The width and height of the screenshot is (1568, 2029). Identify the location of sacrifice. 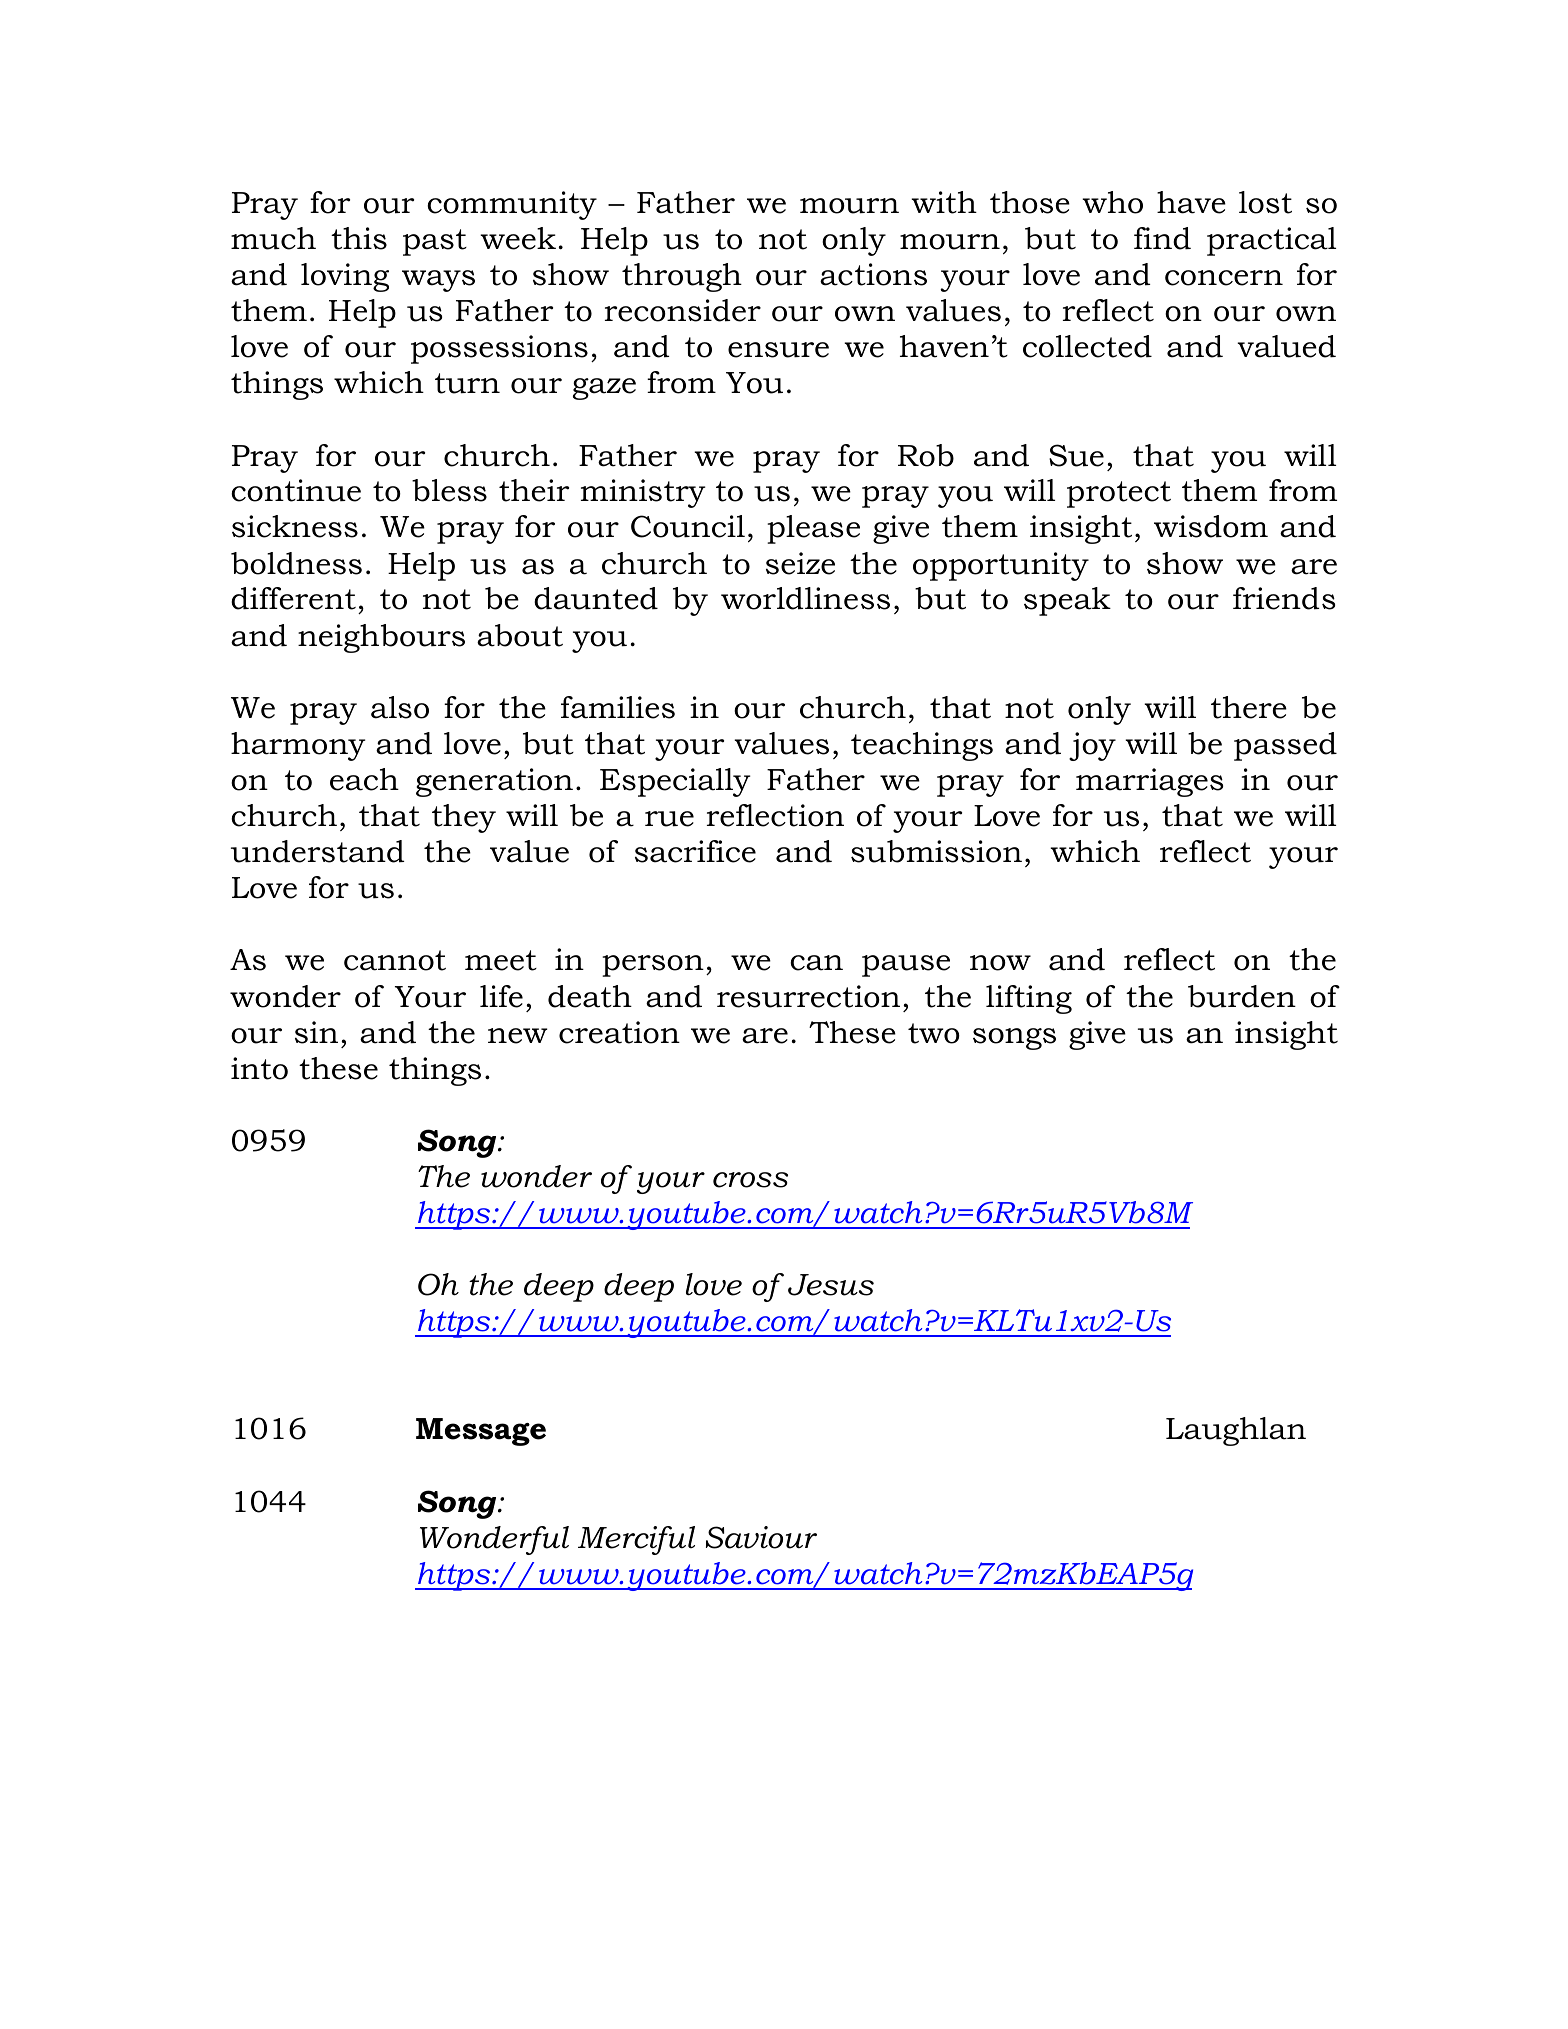
(695, 851).
